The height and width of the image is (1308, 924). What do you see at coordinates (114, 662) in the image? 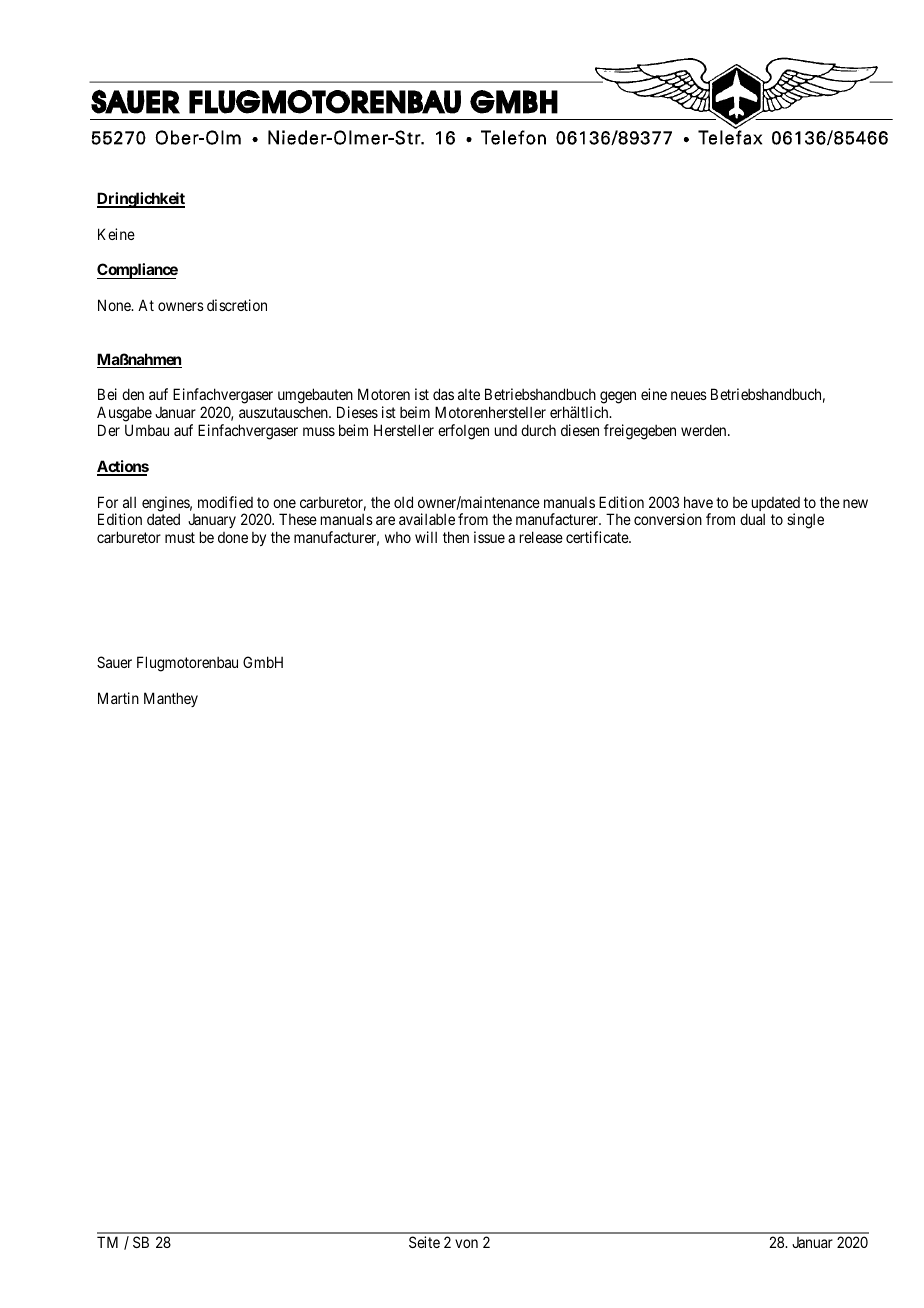
I see `Sauer` at bounding box center [114, 662].
